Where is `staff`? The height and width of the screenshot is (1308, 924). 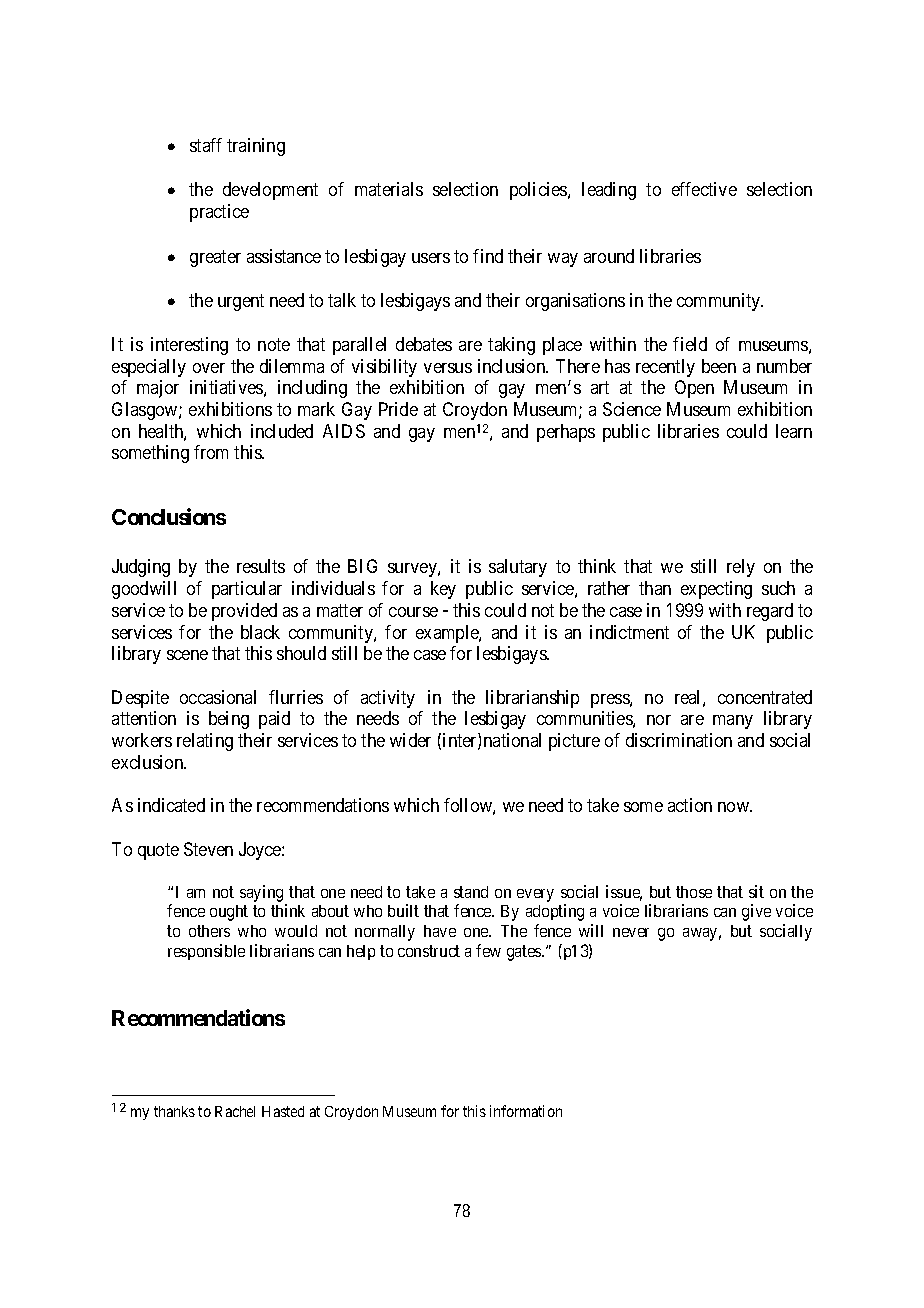 staff is located at coordinates (206, 145).
